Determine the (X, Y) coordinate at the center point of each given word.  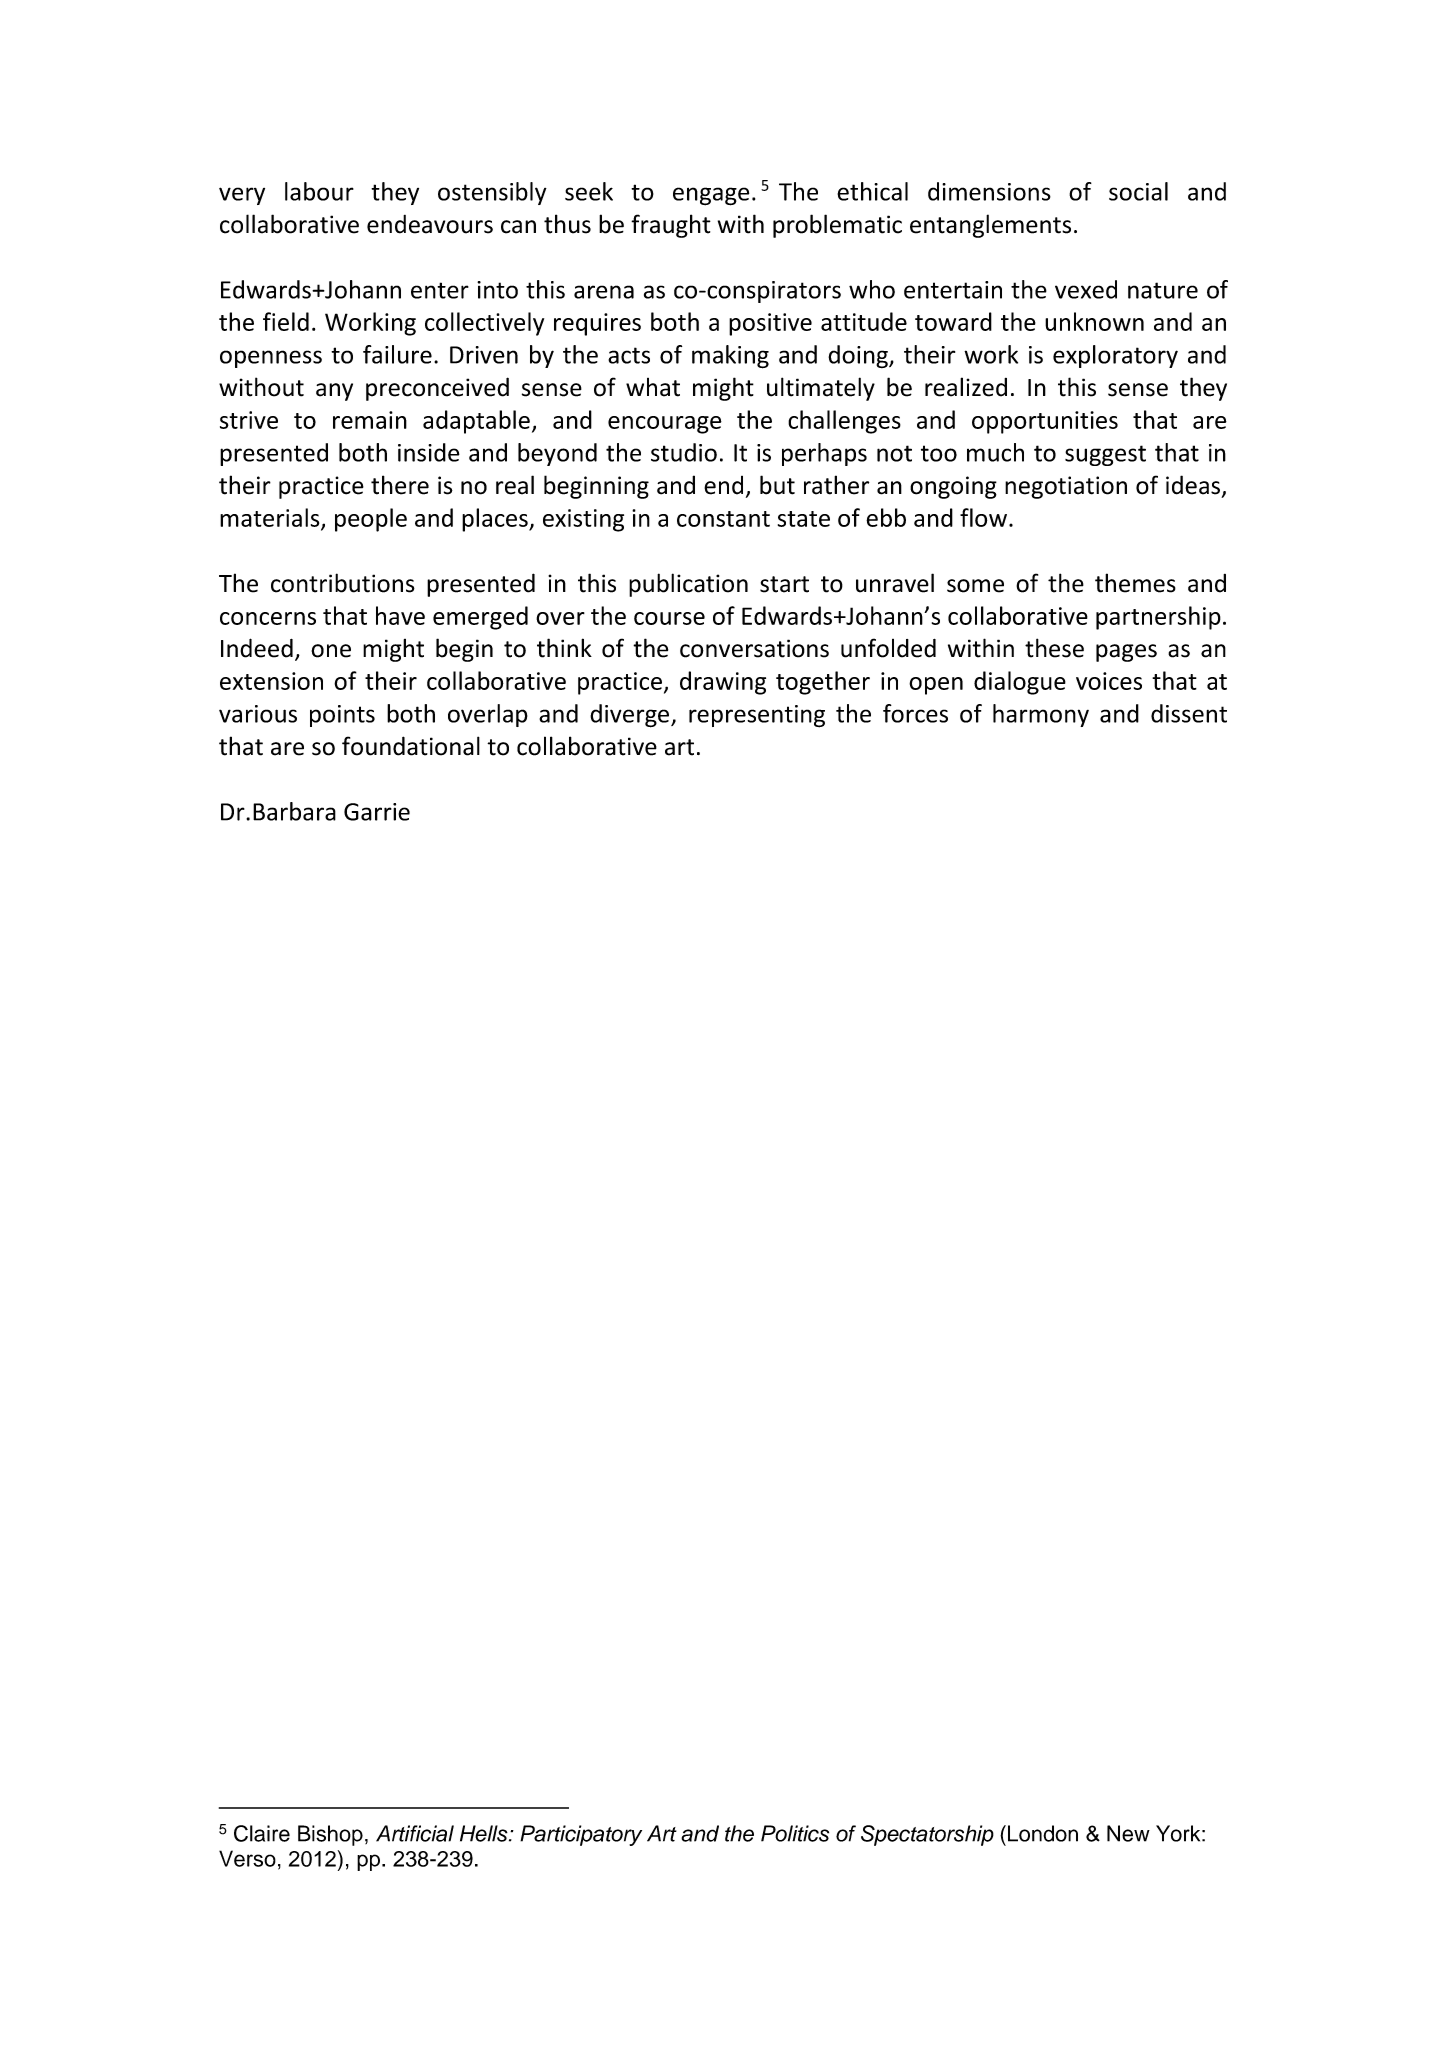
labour (319, 191)
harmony (1041, 715)
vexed (1086, 289)
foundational (411, 746)
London (1043, 1833)
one (331, 651)
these (1054, 648)
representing (757, 716)
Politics (795, 1833)
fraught (671, 226)
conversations (754, 648)
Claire (262, 1833)
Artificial (415, 1833)
